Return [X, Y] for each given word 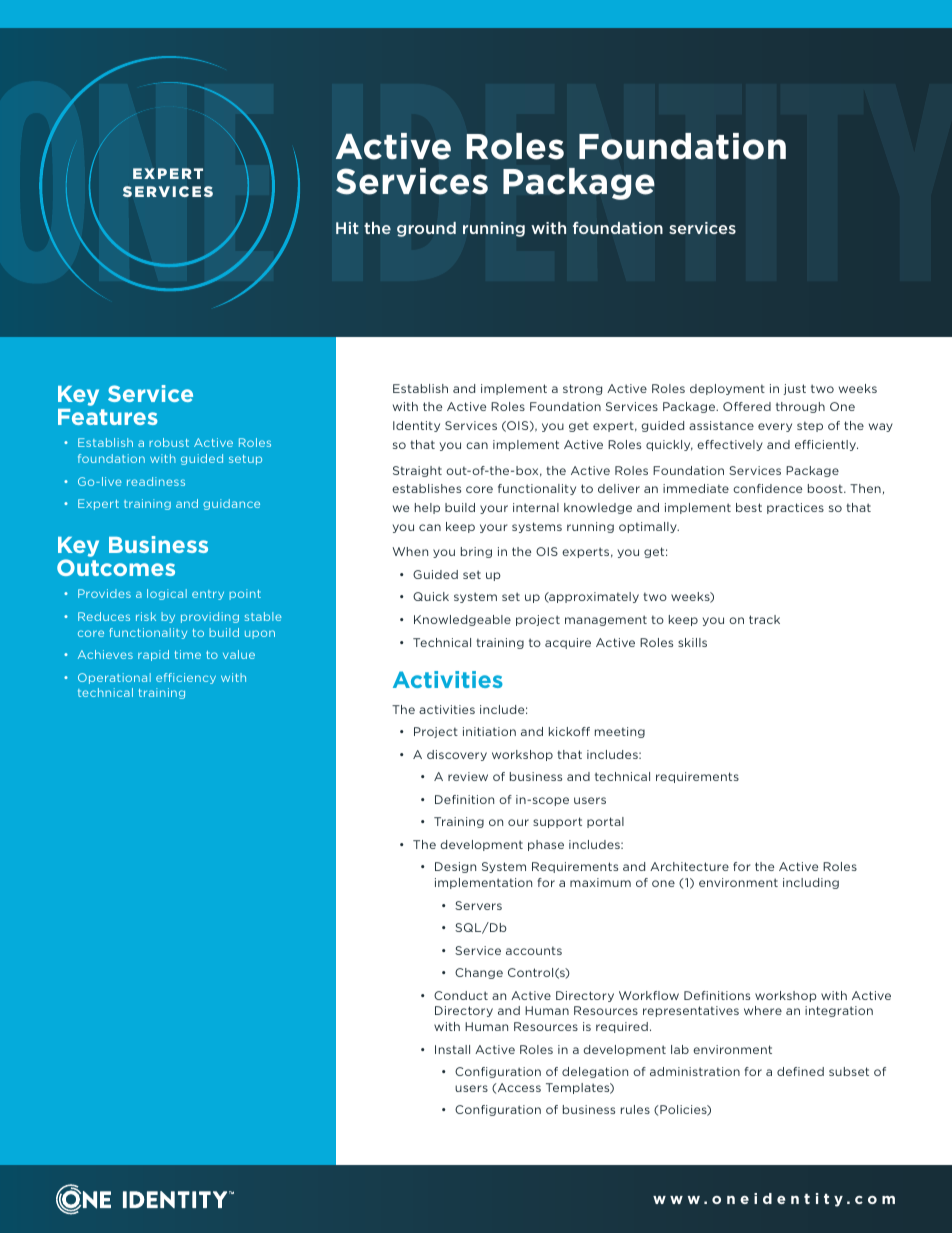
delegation [595, 1072]
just [794, 389]
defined [800, 1071]
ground [426, 229]
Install [452, 1049]
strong [582, 389]
